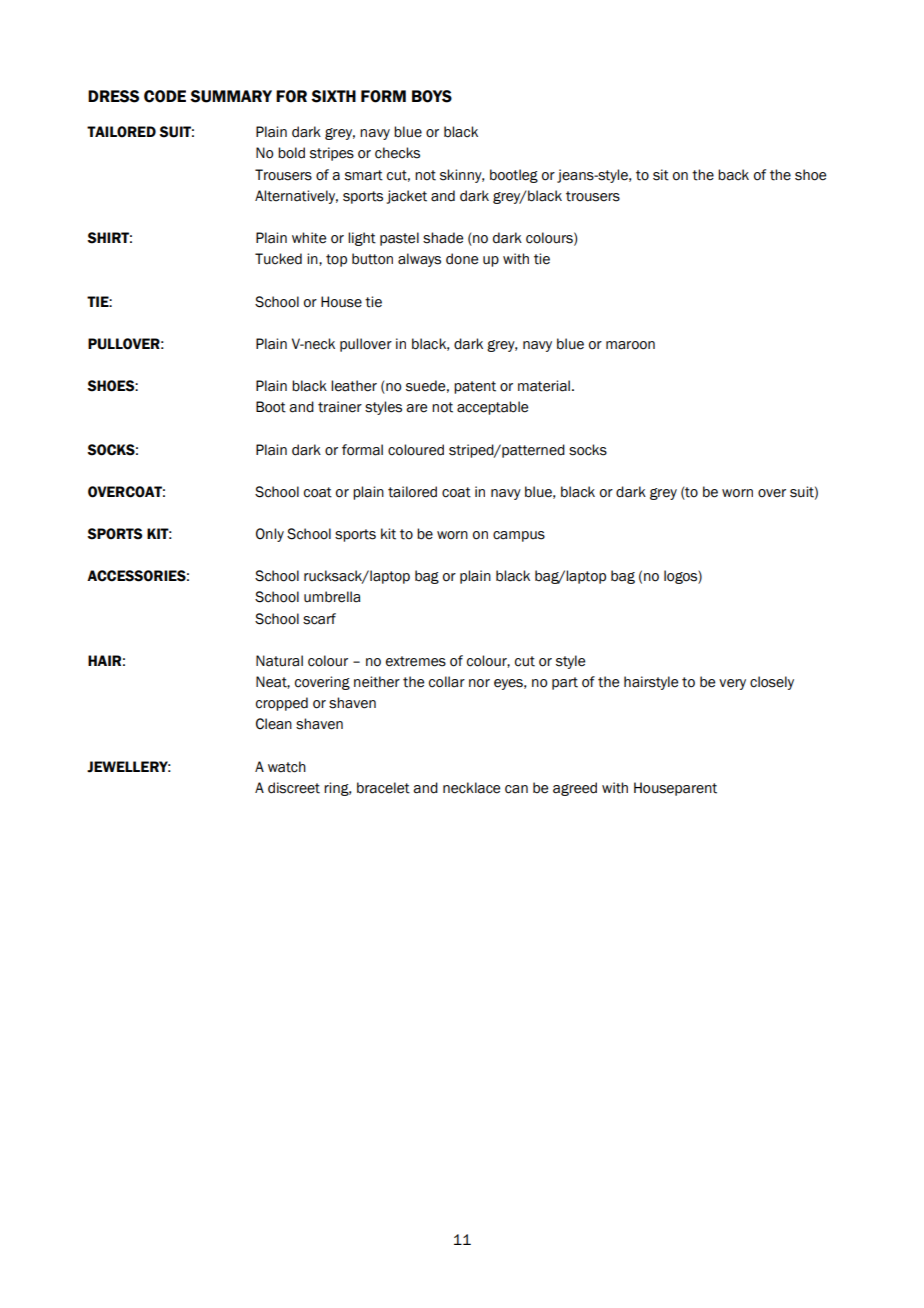 This image has height=1308, width=924. Describe the element at coordinates (129, 767) in the image. I see `JEWELLERY` at that location.
